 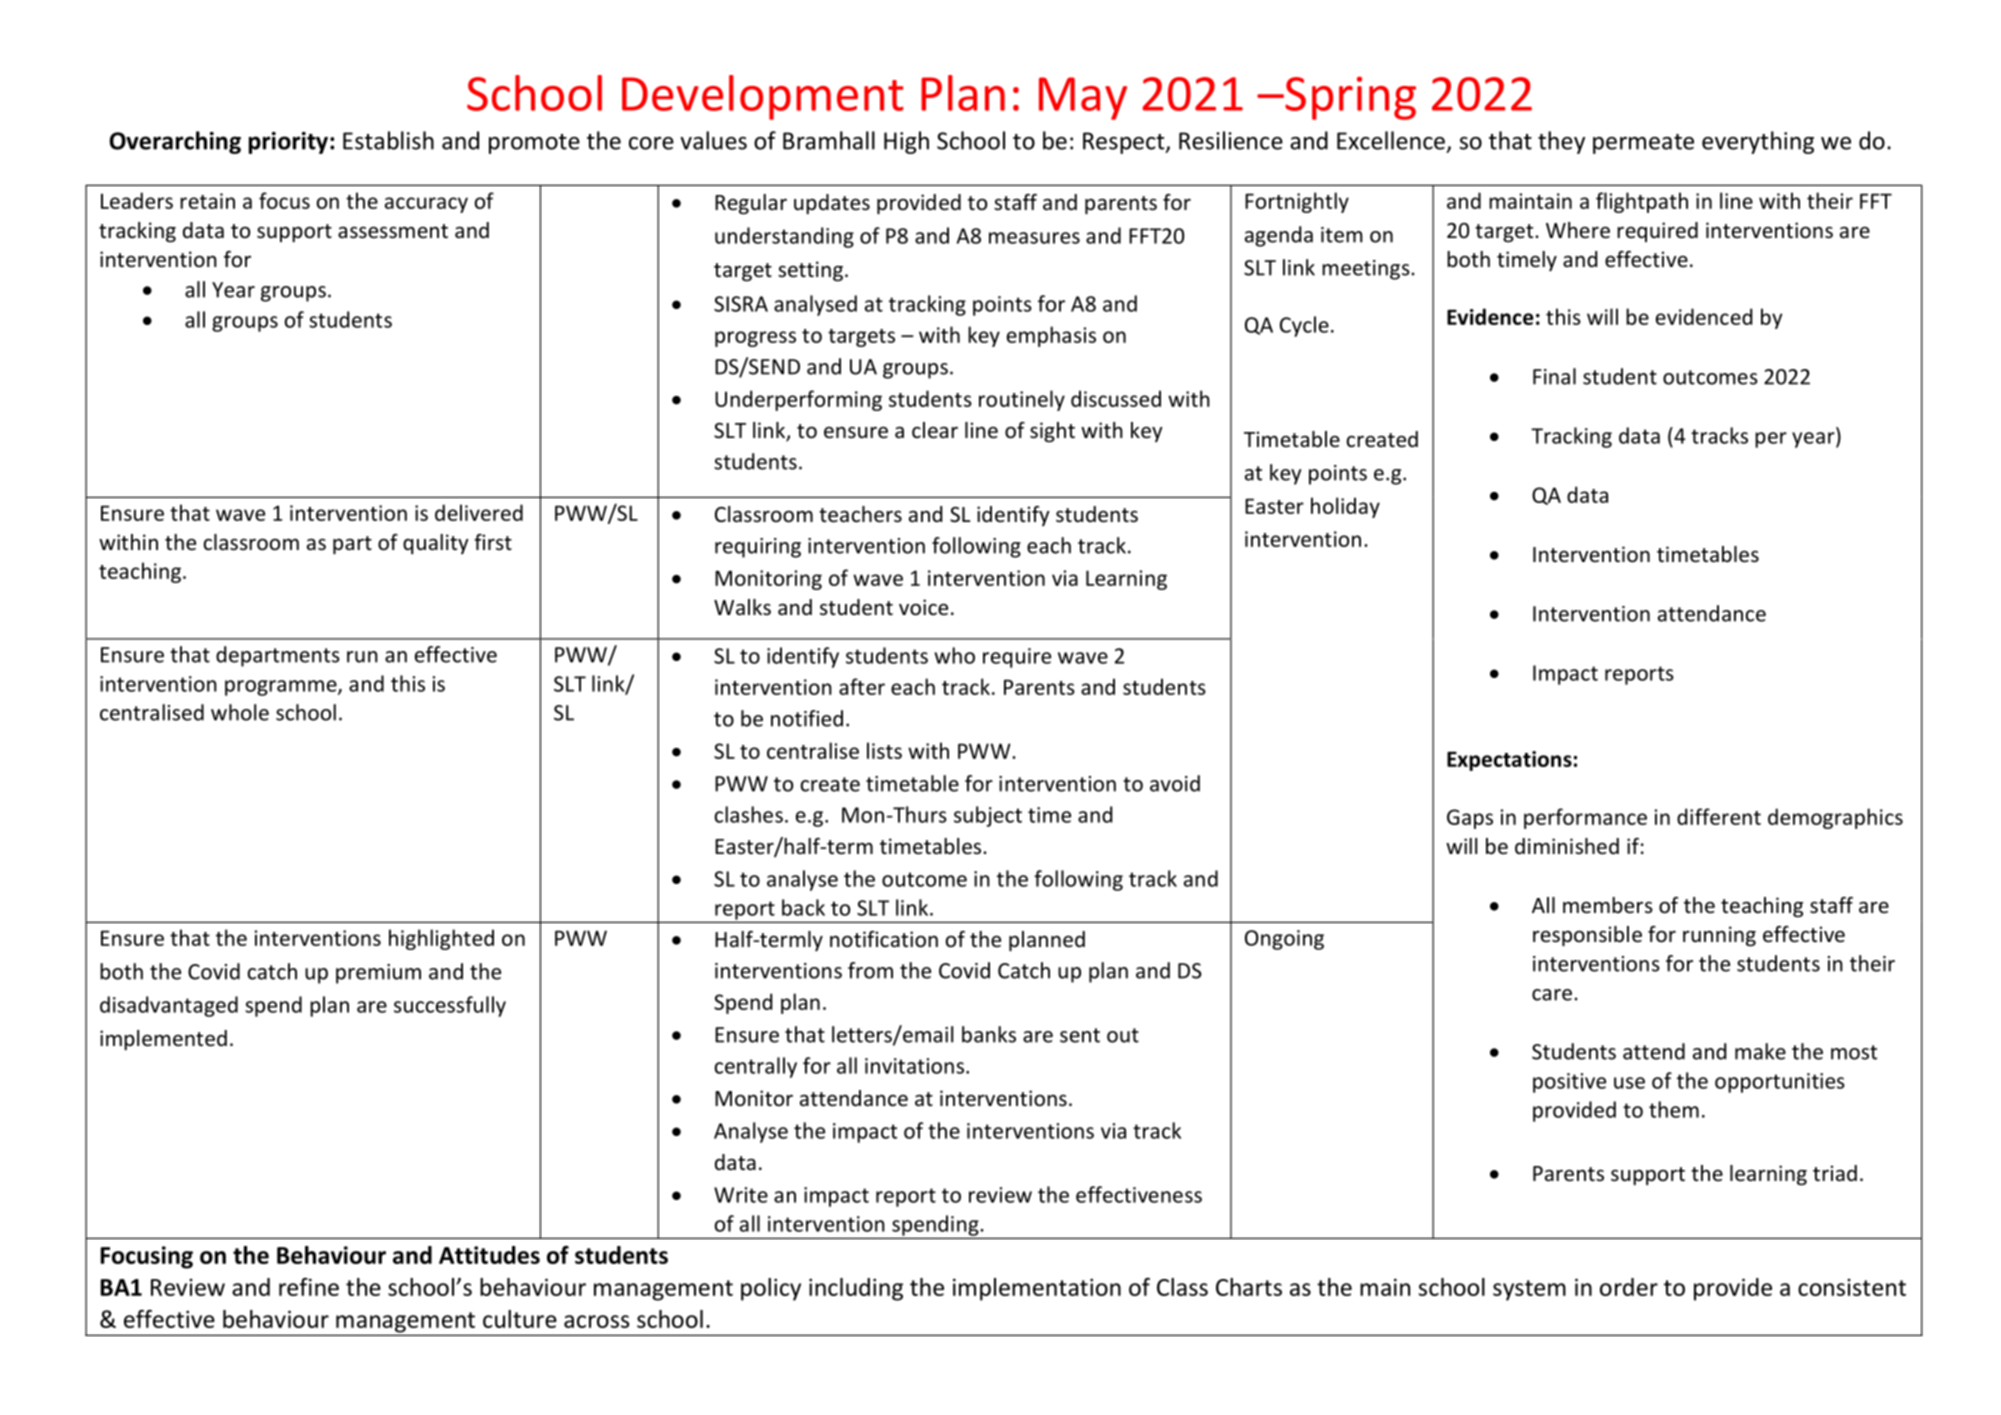 What do you see at coordinates (1643, 144) in the image?
I see `permeate` at bounding box center [1643, 144].
